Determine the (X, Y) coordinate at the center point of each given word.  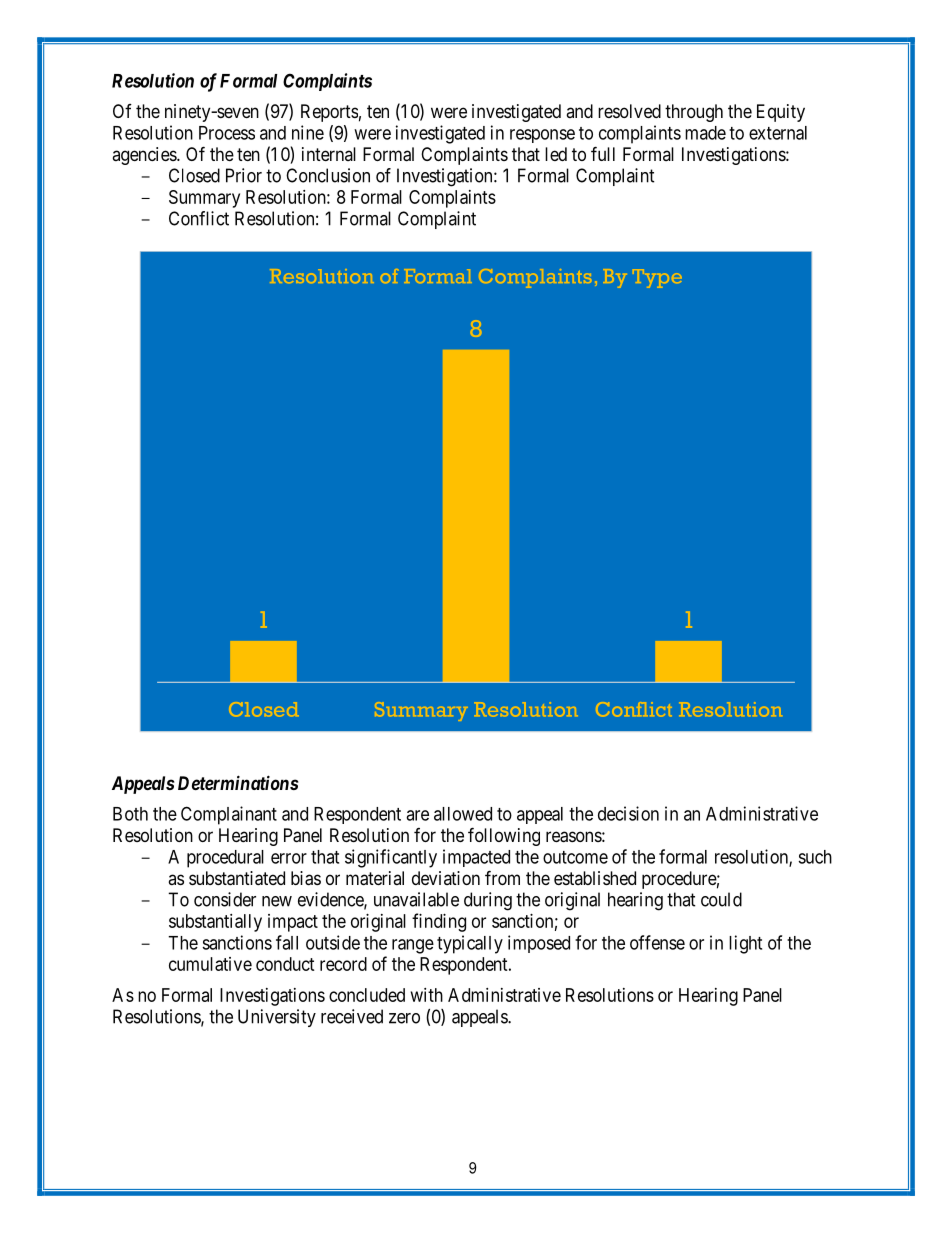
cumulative (210, 964)
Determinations (238, 782)
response (542, 136)
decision (628, 813)
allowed (463, 814)
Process (227, 133)
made (705, 133)
